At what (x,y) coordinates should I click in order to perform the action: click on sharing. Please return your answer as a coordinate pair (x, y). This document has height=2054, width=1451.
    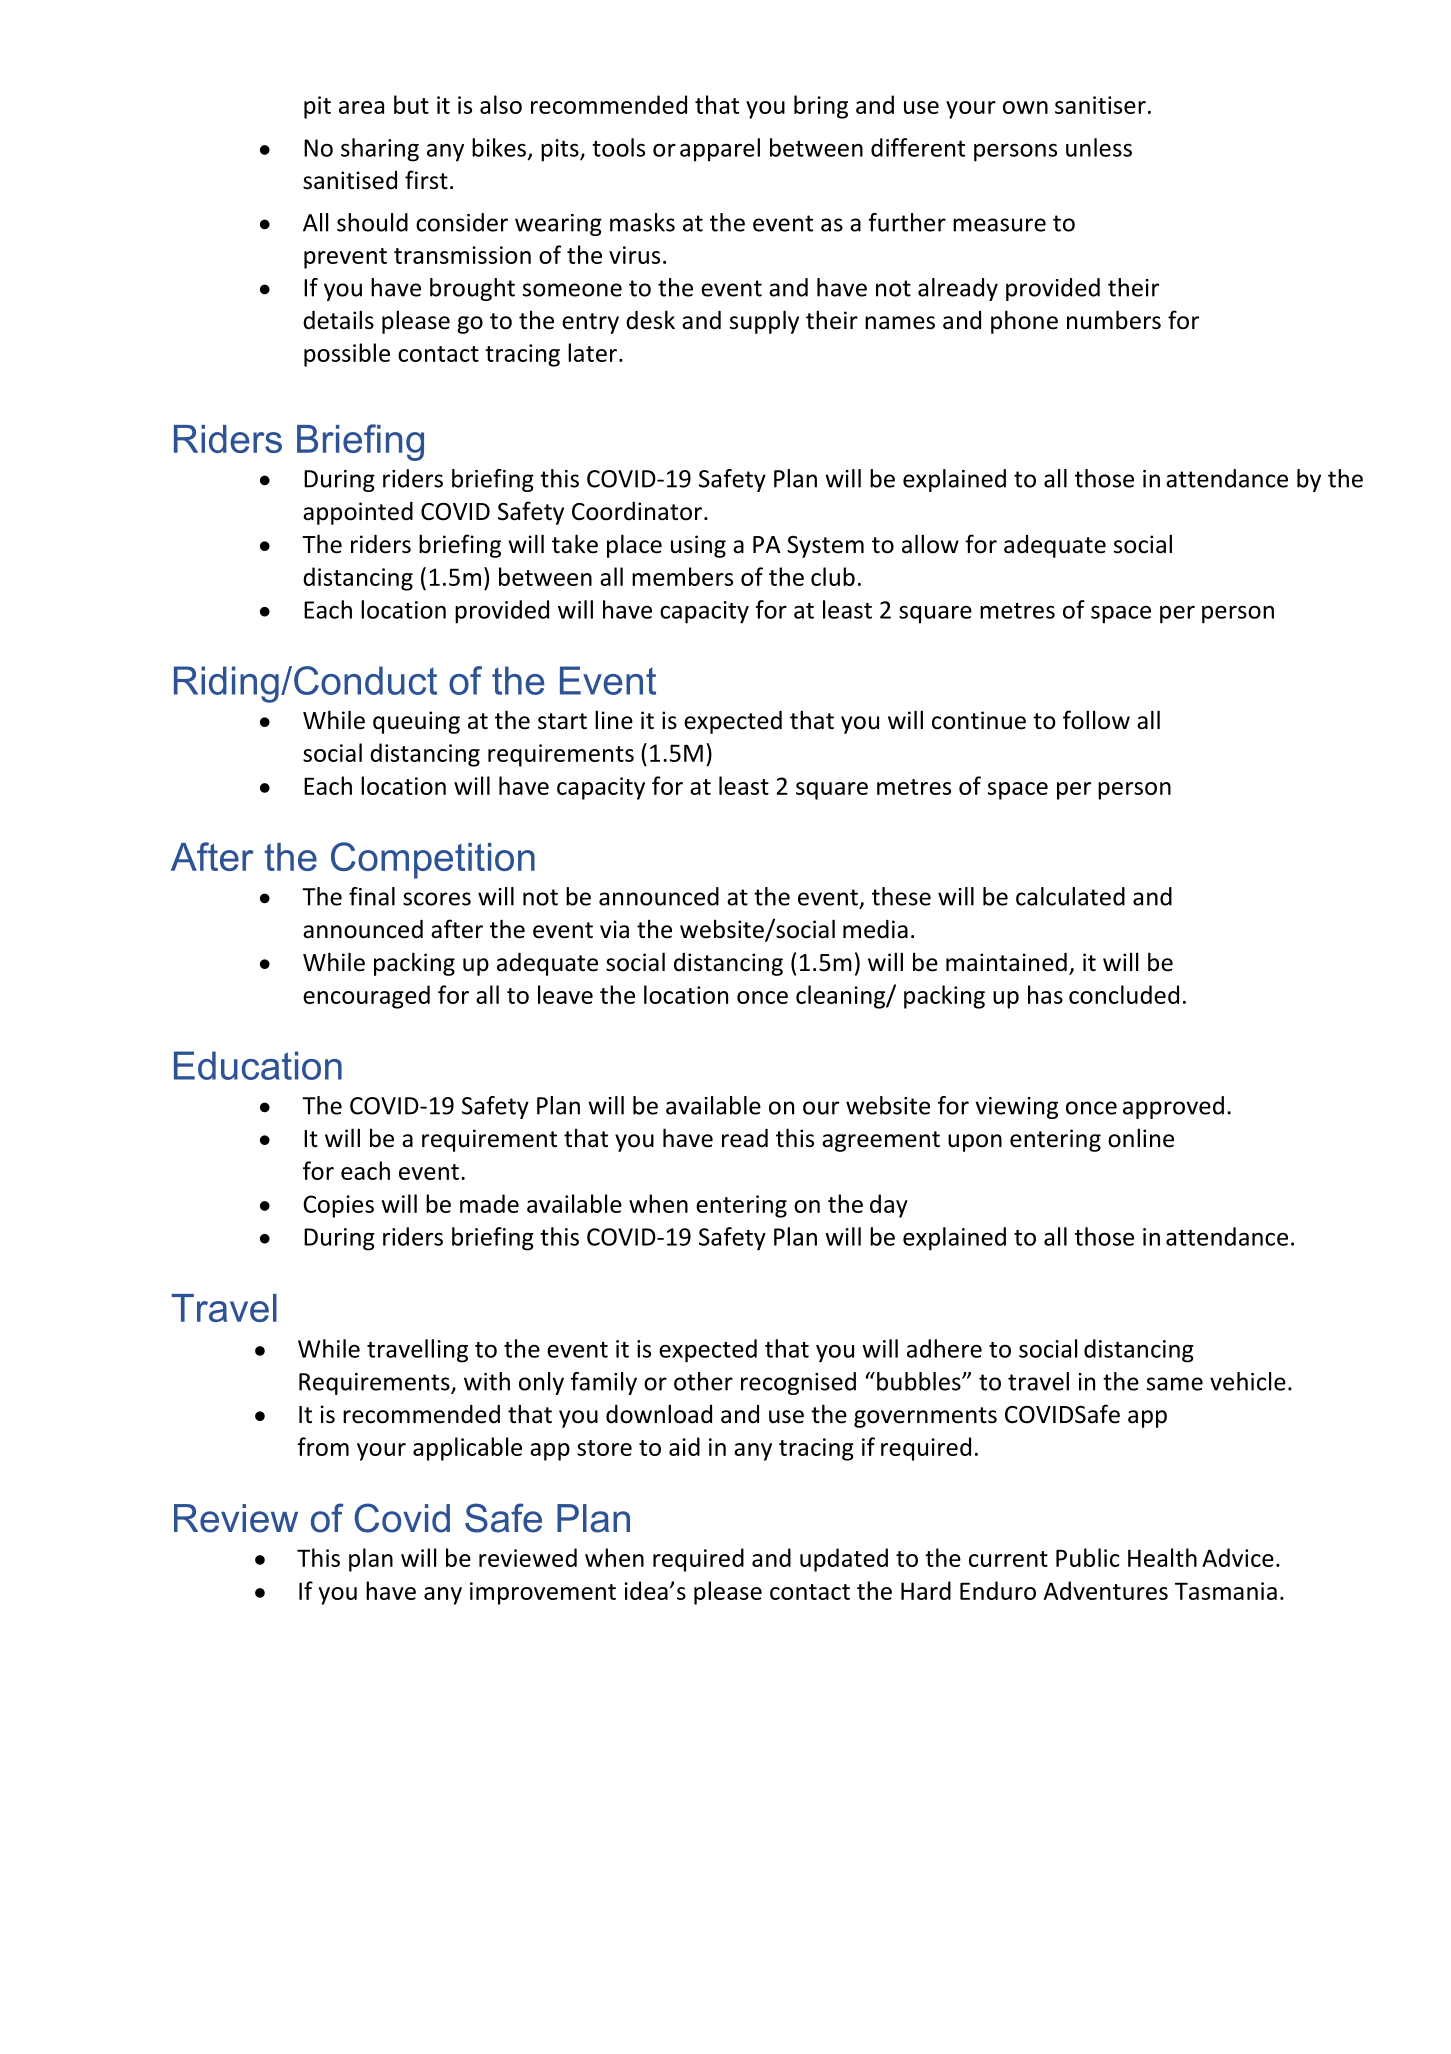
    Looking at the image, I should click on (380, 150).
